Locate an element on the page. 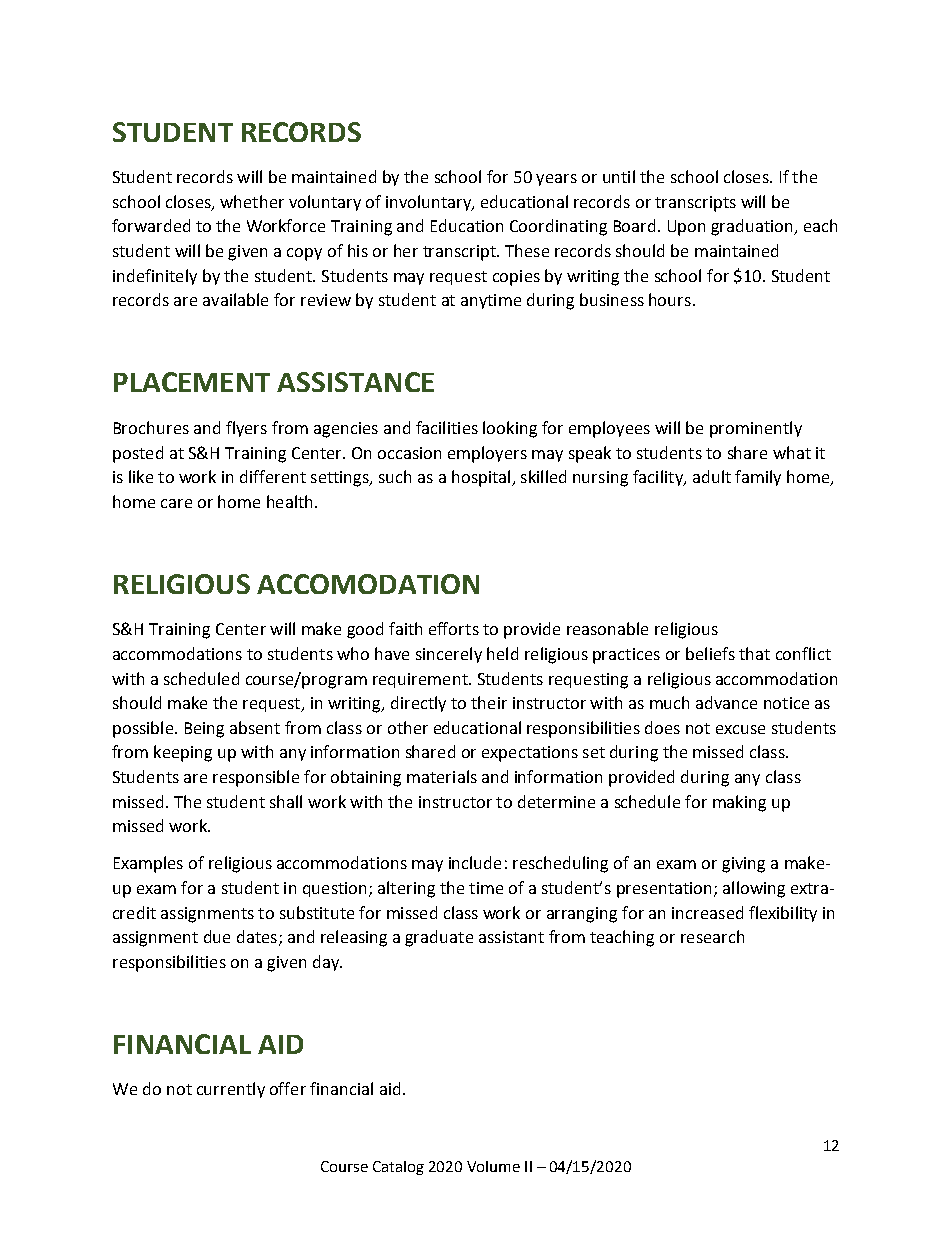  prominently is located at coordinates (756, 429).
